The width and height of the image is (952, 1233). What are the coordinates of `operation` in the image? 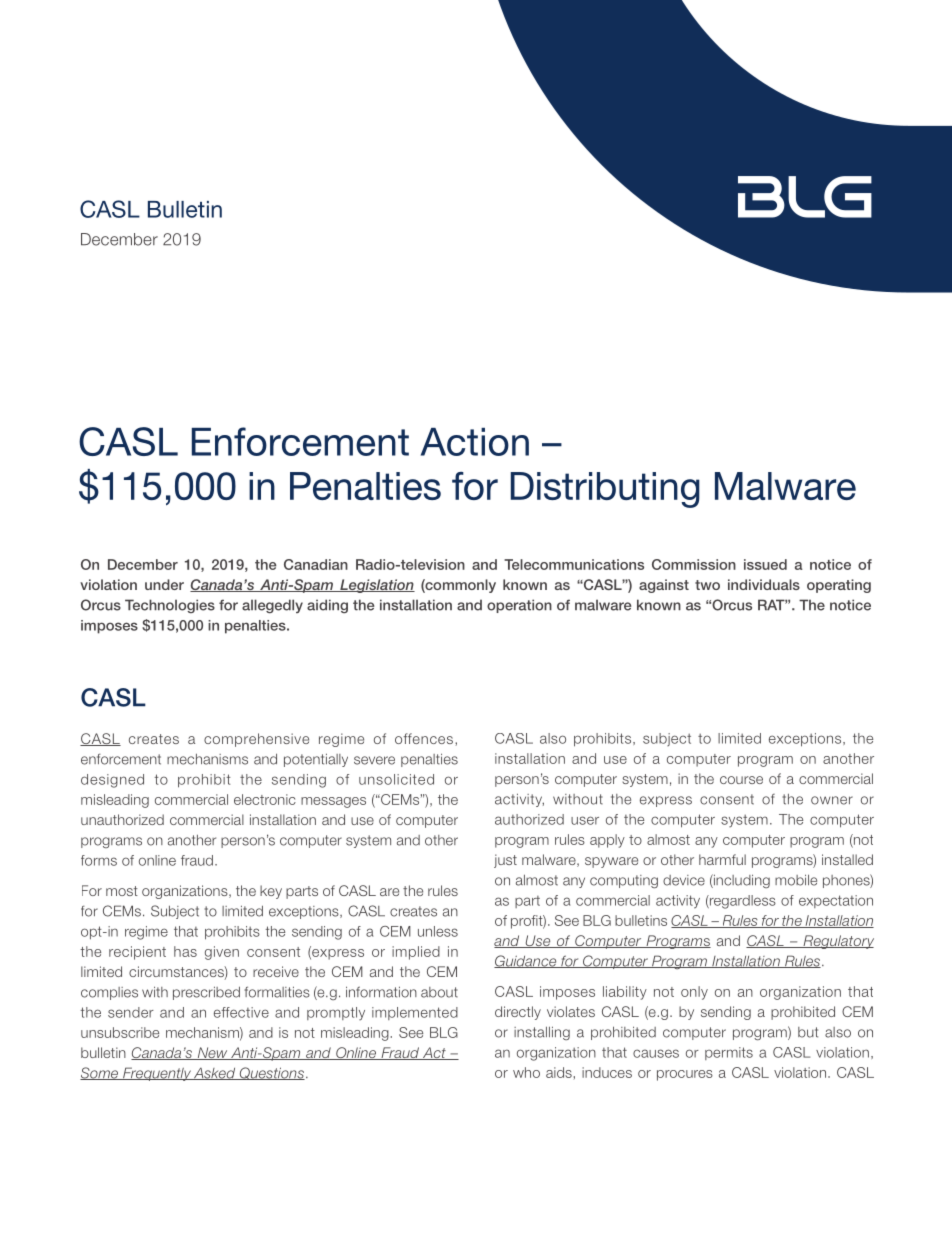 It's located at (519, 606).
